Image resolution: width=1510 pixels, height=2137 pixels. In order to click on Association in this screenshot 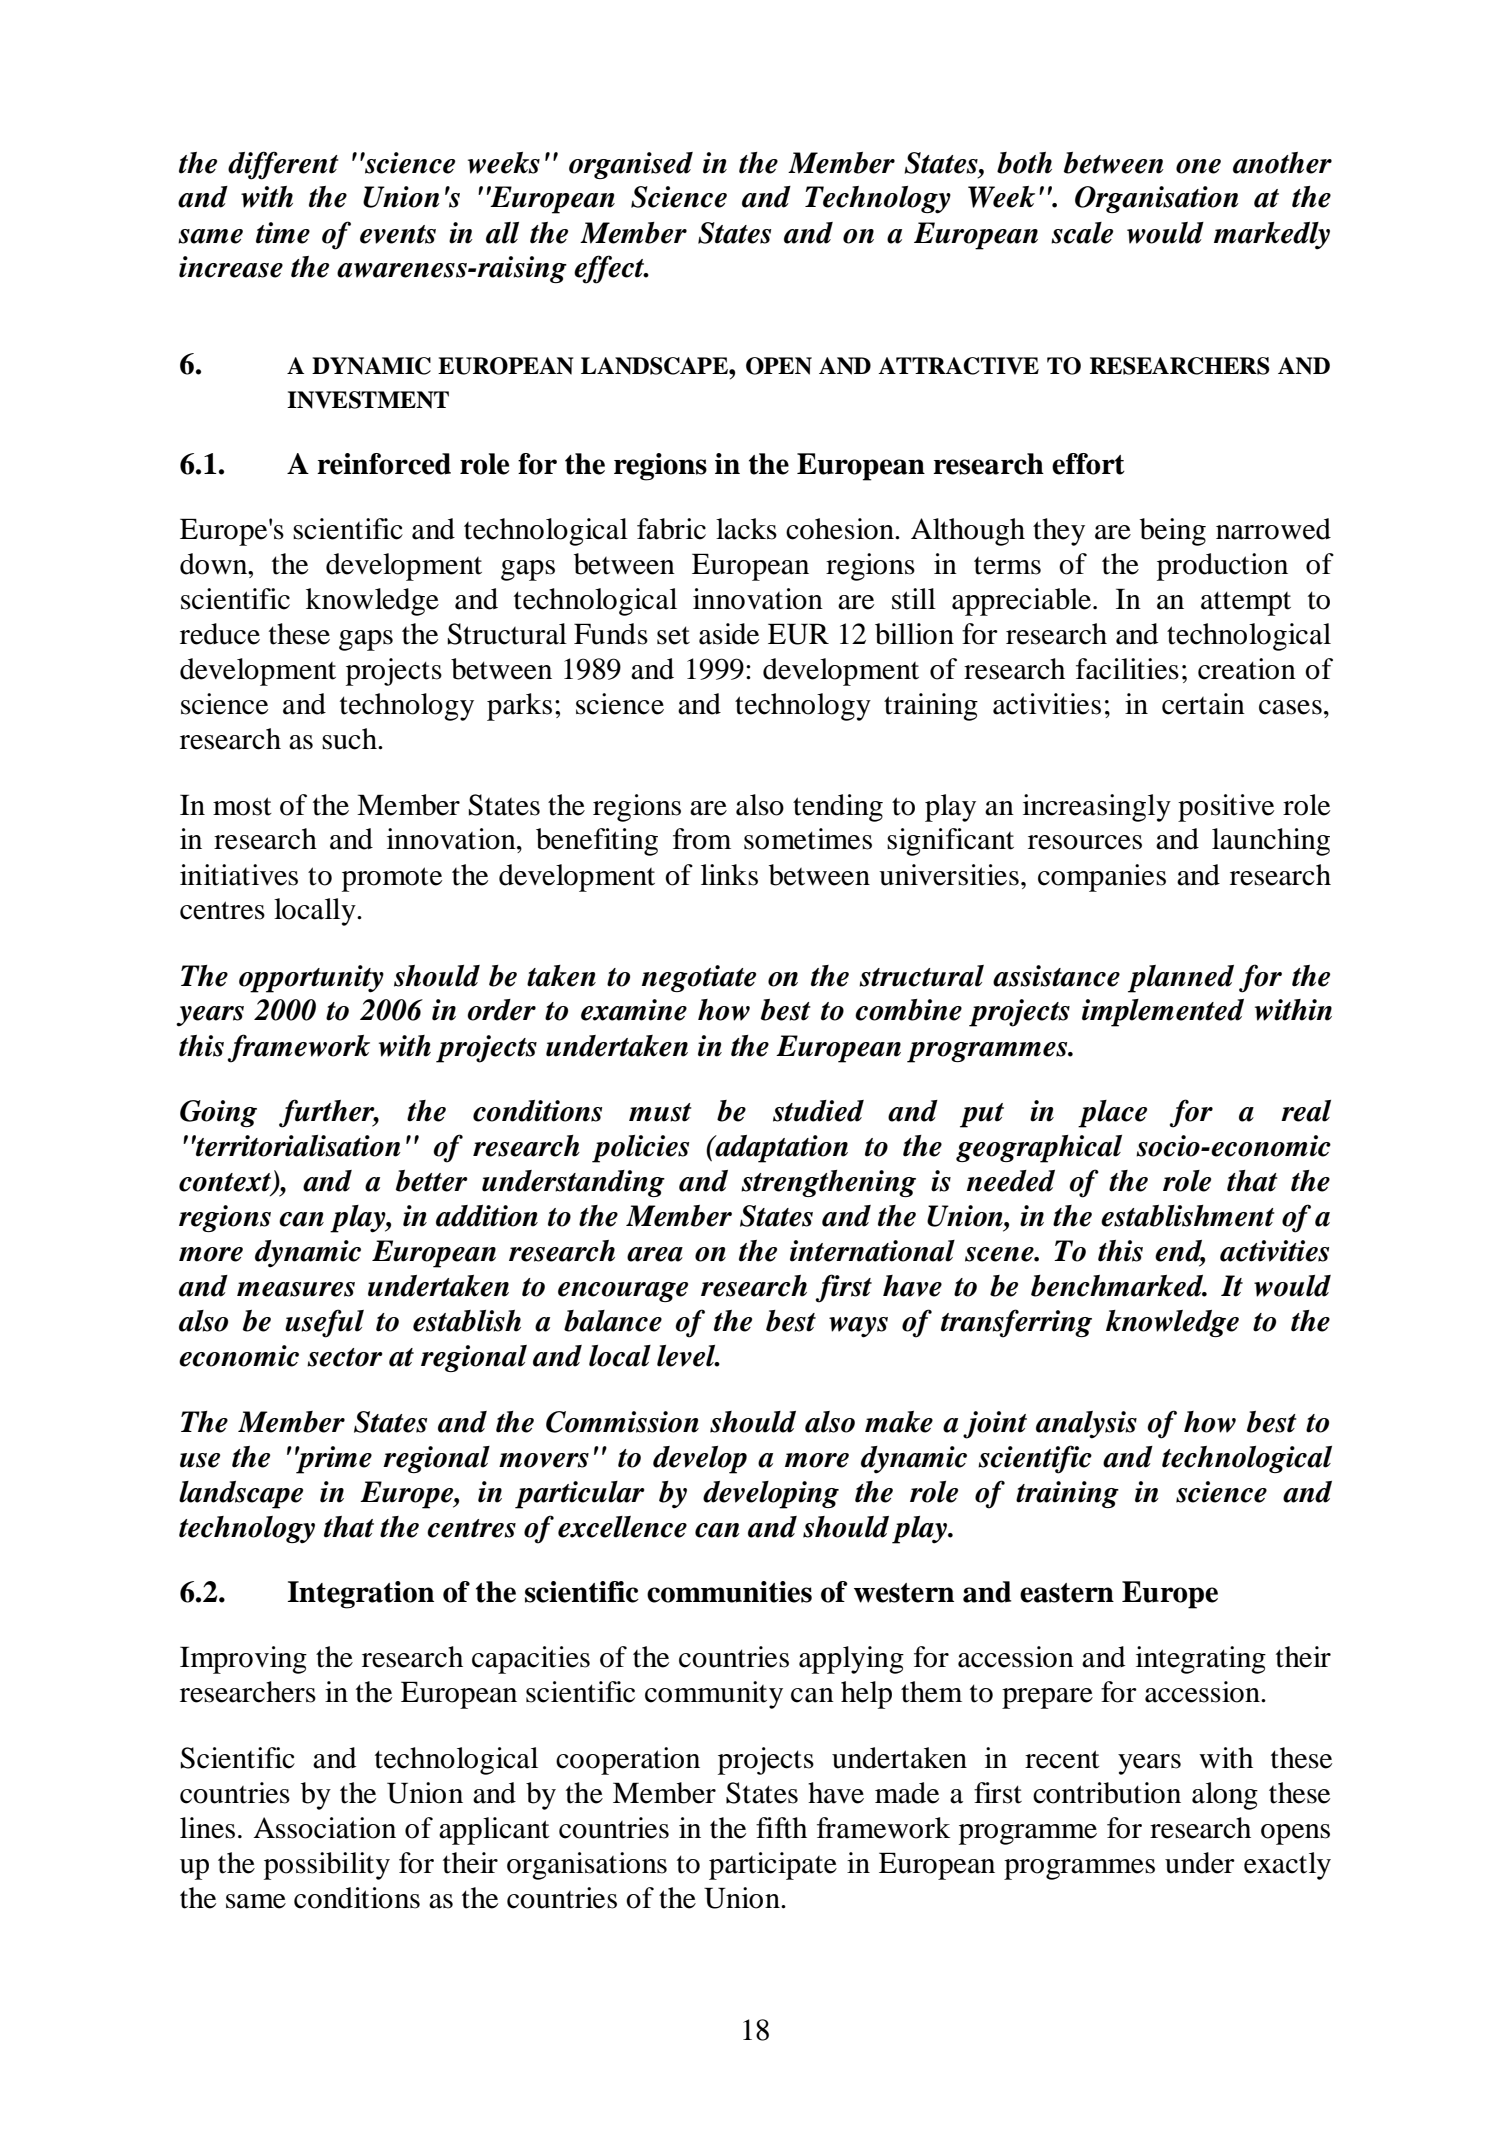, I will do `click(324, 1828)`.
